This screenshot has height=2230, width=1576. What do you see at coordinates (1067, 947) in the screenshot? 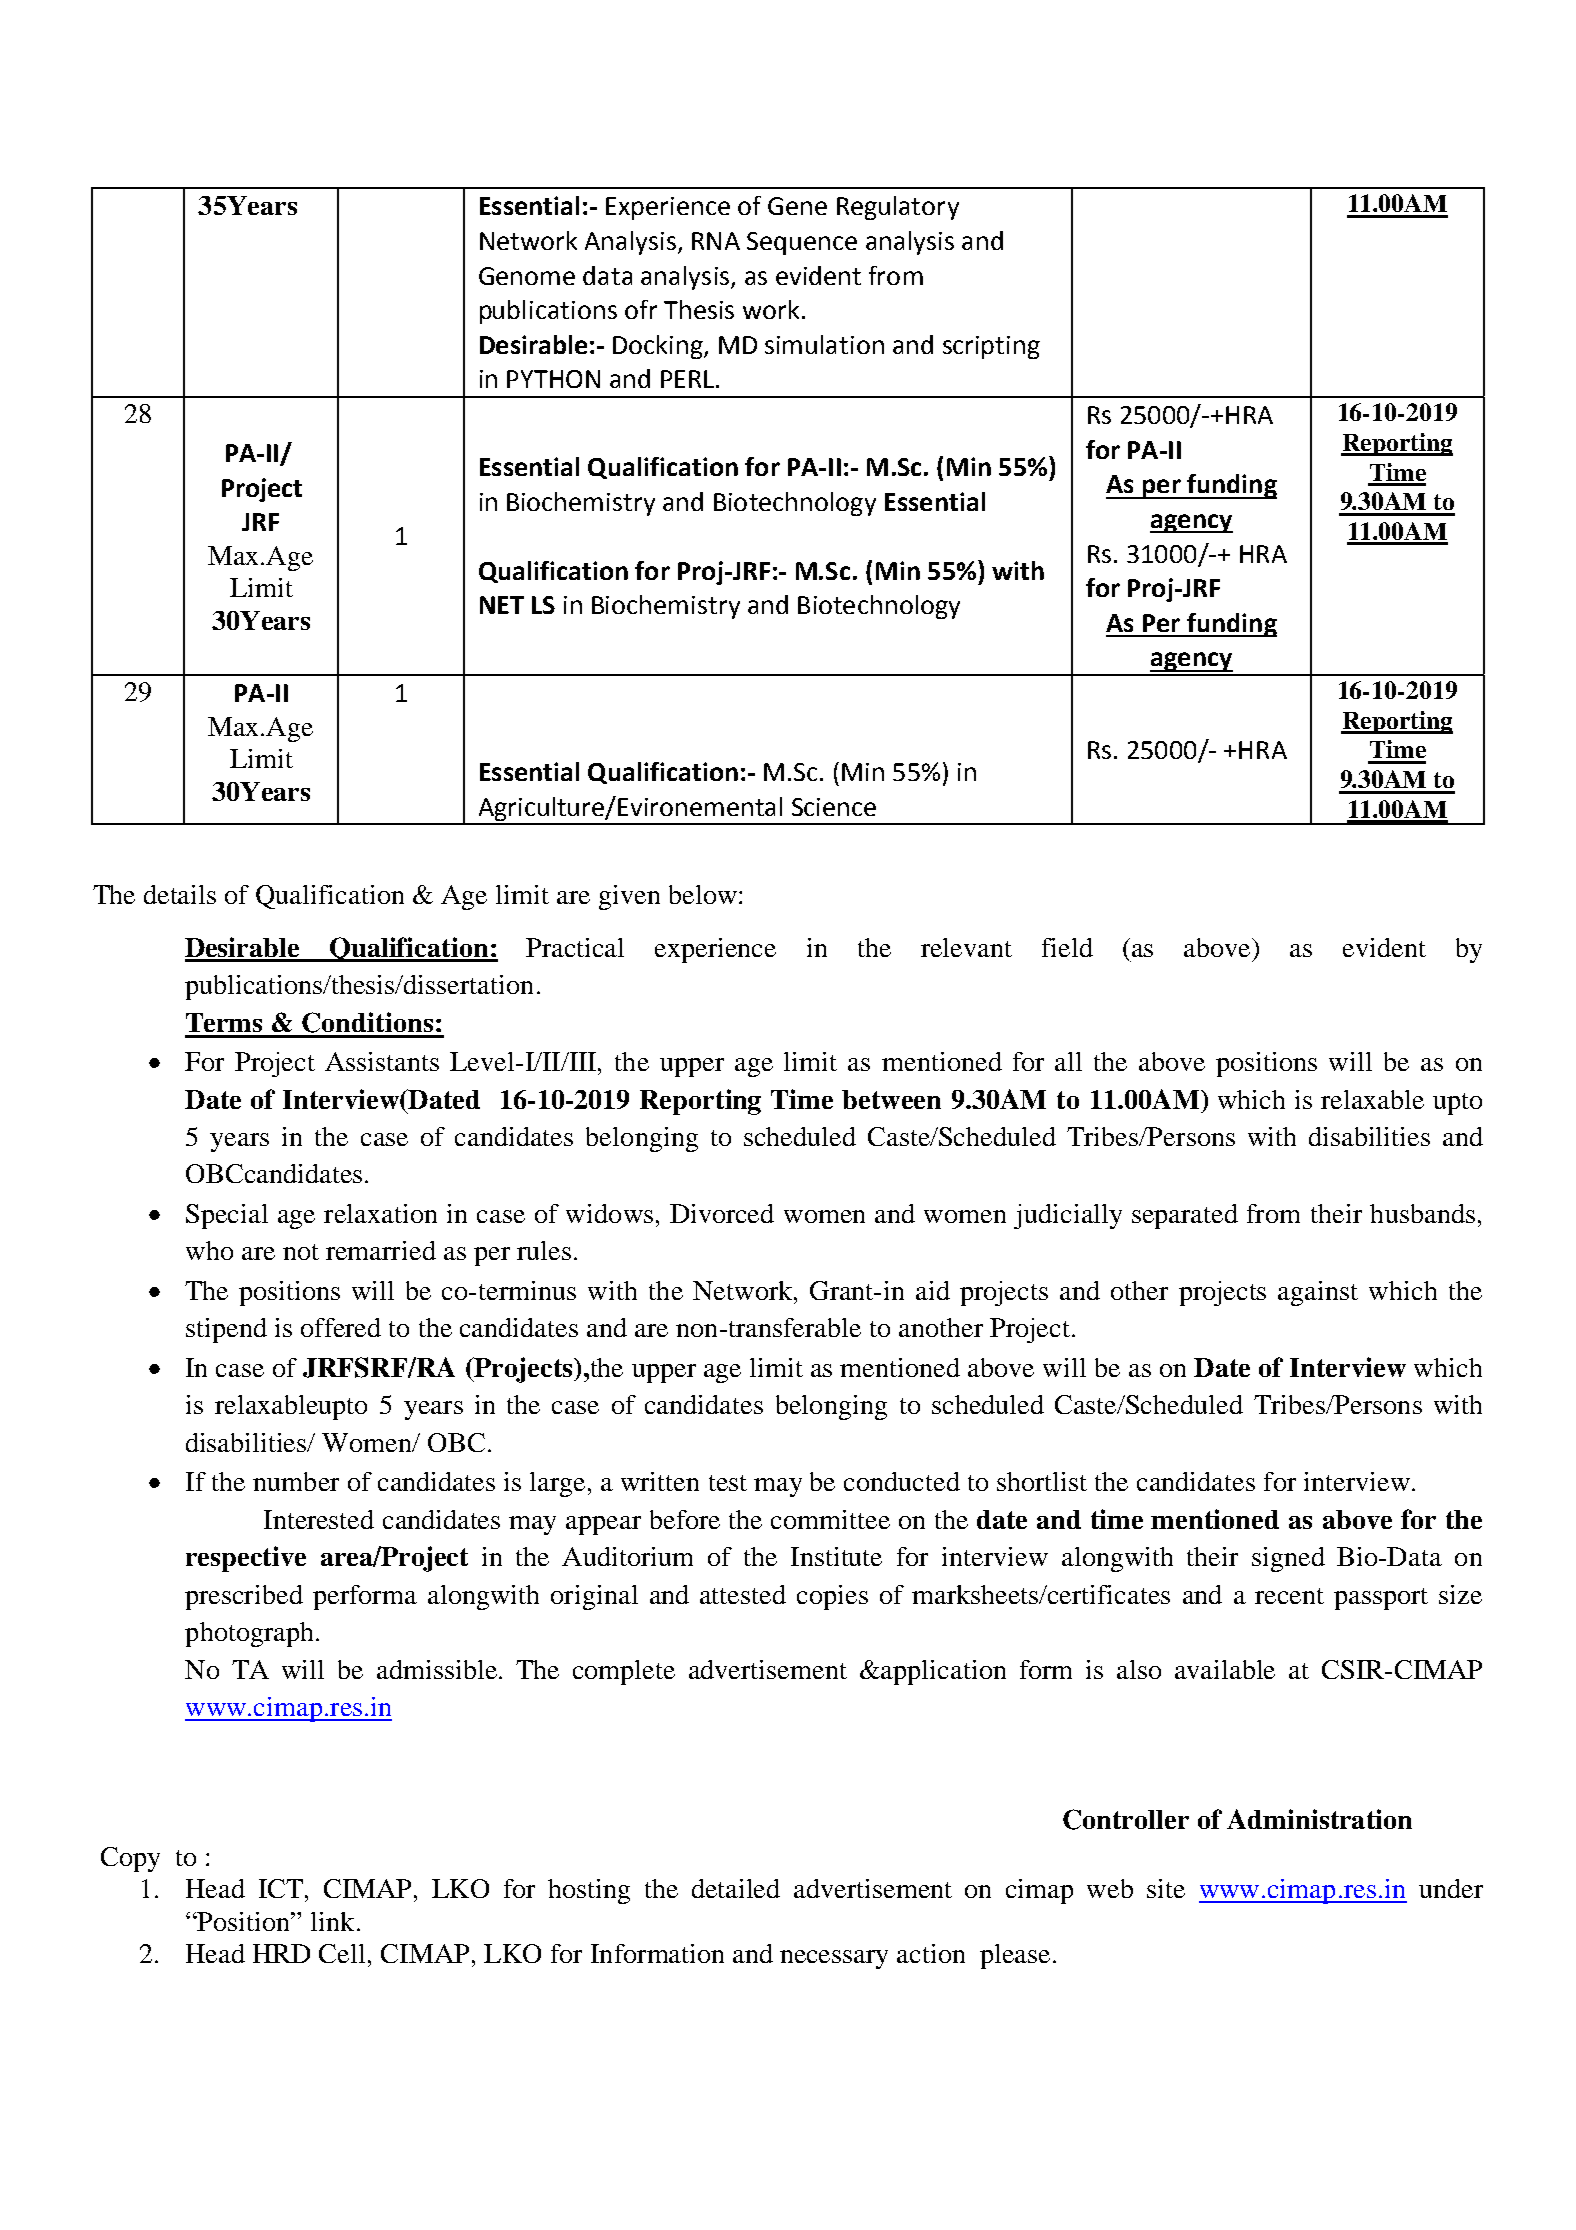
I see `field` at bounding box center [1067, 947].
